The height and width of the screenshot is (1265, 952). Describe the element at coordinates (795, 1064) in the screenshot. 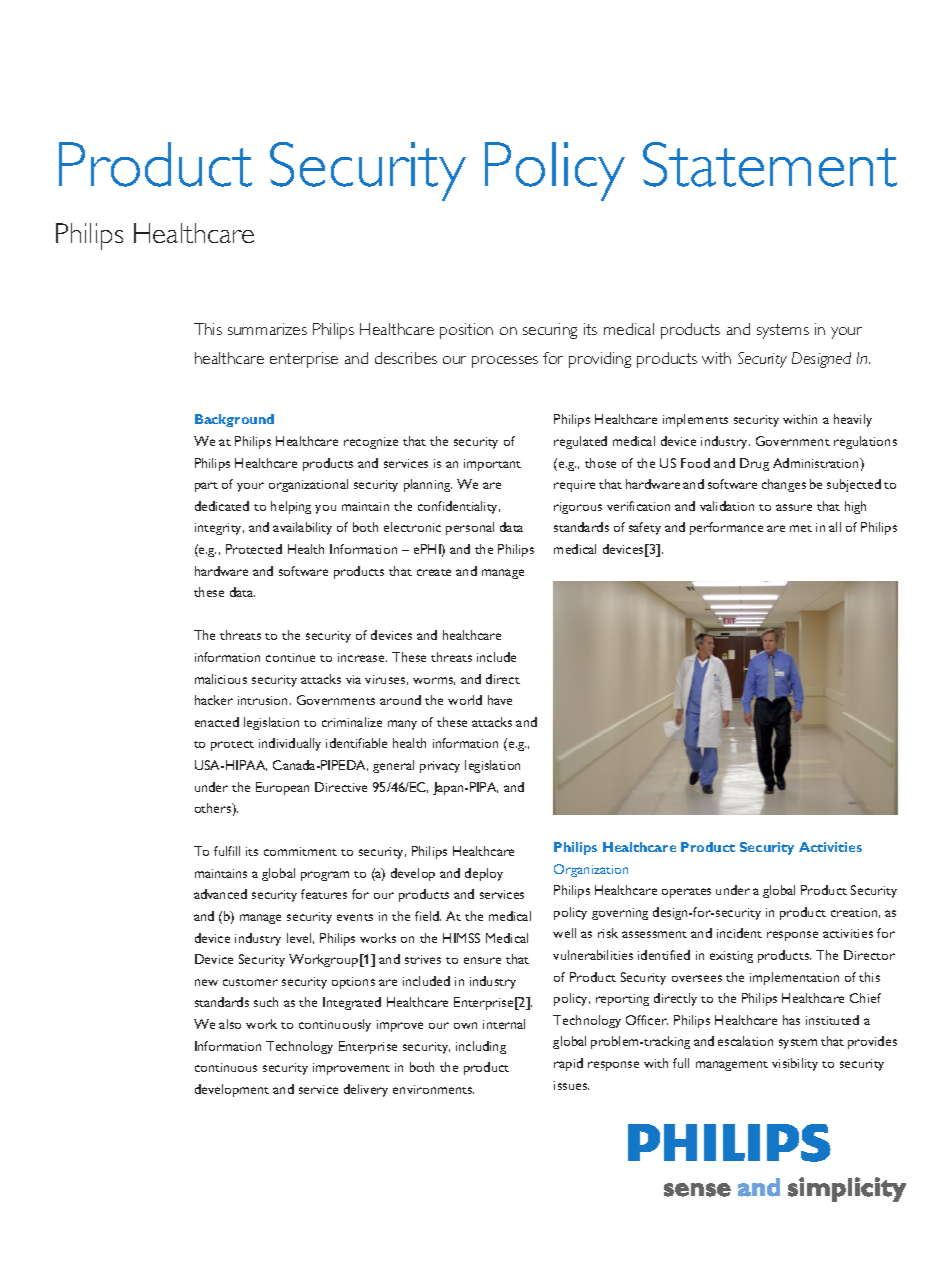

I see `visibility` at that location.
